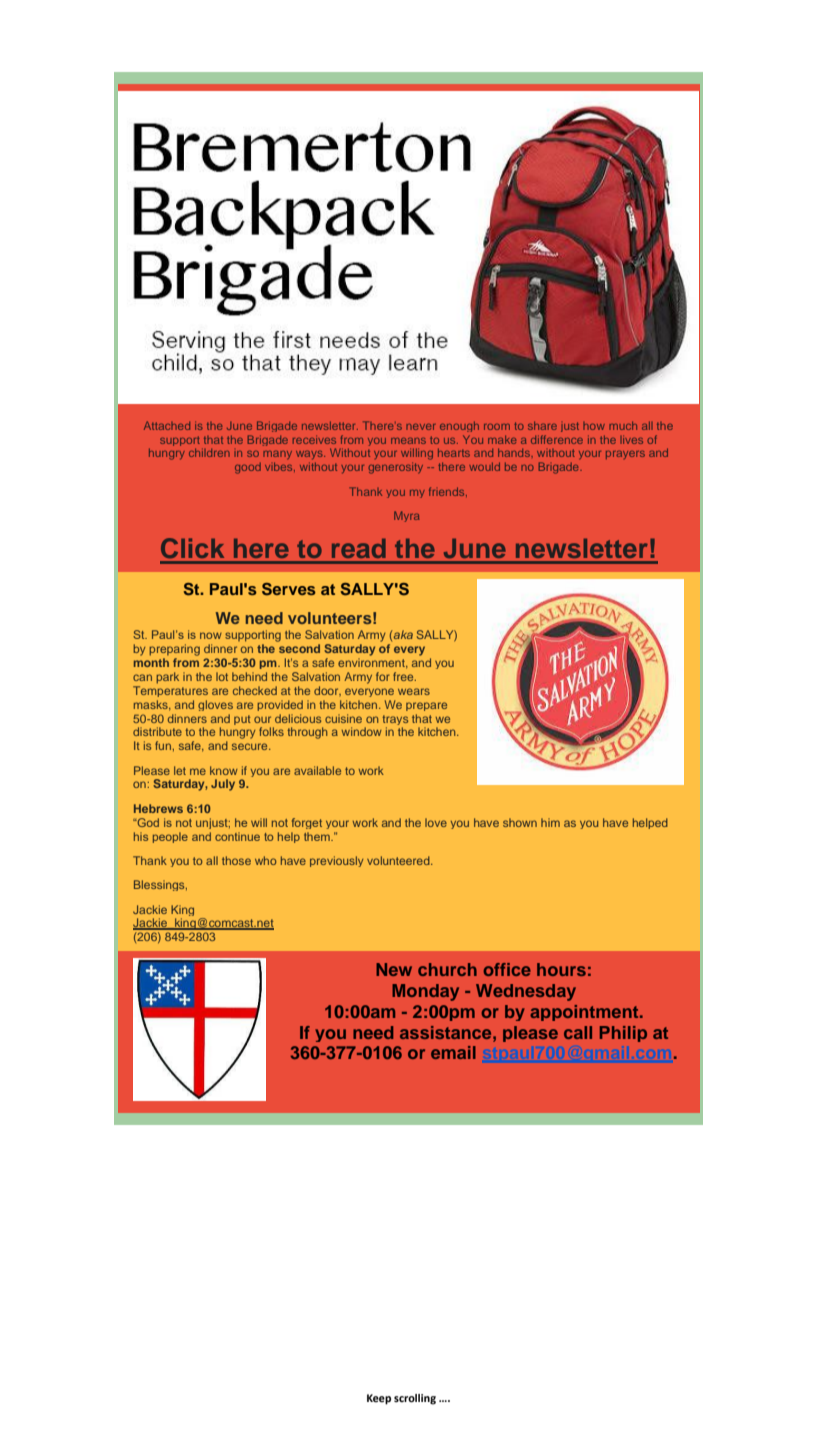  Describe the element at coordinates (557, 439) in the screenshot. I see `difference` at that location.
